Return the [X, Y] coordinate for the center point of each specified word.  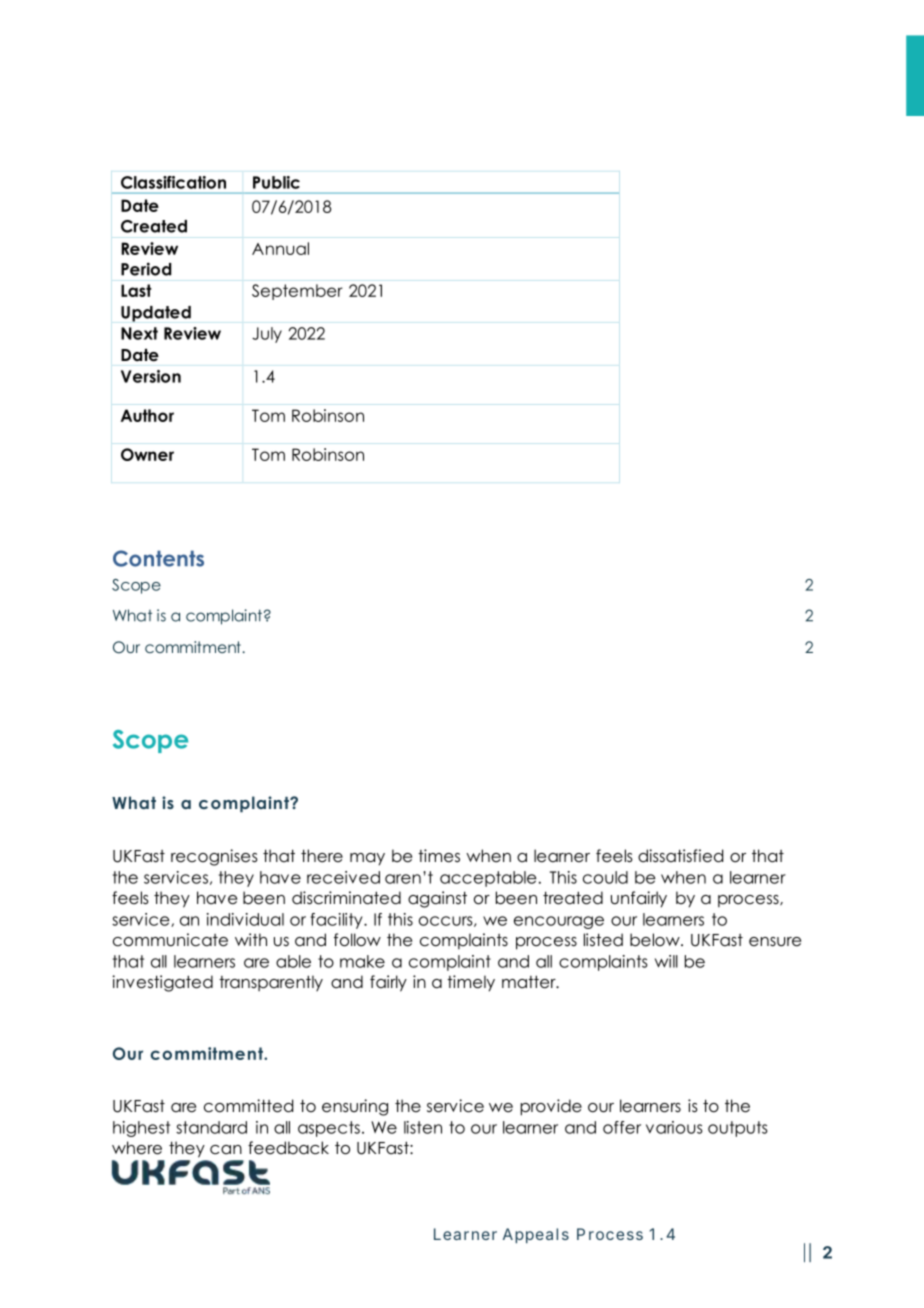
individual [245, 919]
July [267, 335]
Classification [173, 182]
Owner [147, 454]
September [297, 292]
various [674, 1127]
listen [423, 1127]
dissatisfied [680, 856]
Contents [158, 558]
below [656, 940]
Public [276, 182]
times [439, 856]
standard [211, 1127]
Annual [280, 248]
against [437, 899]
